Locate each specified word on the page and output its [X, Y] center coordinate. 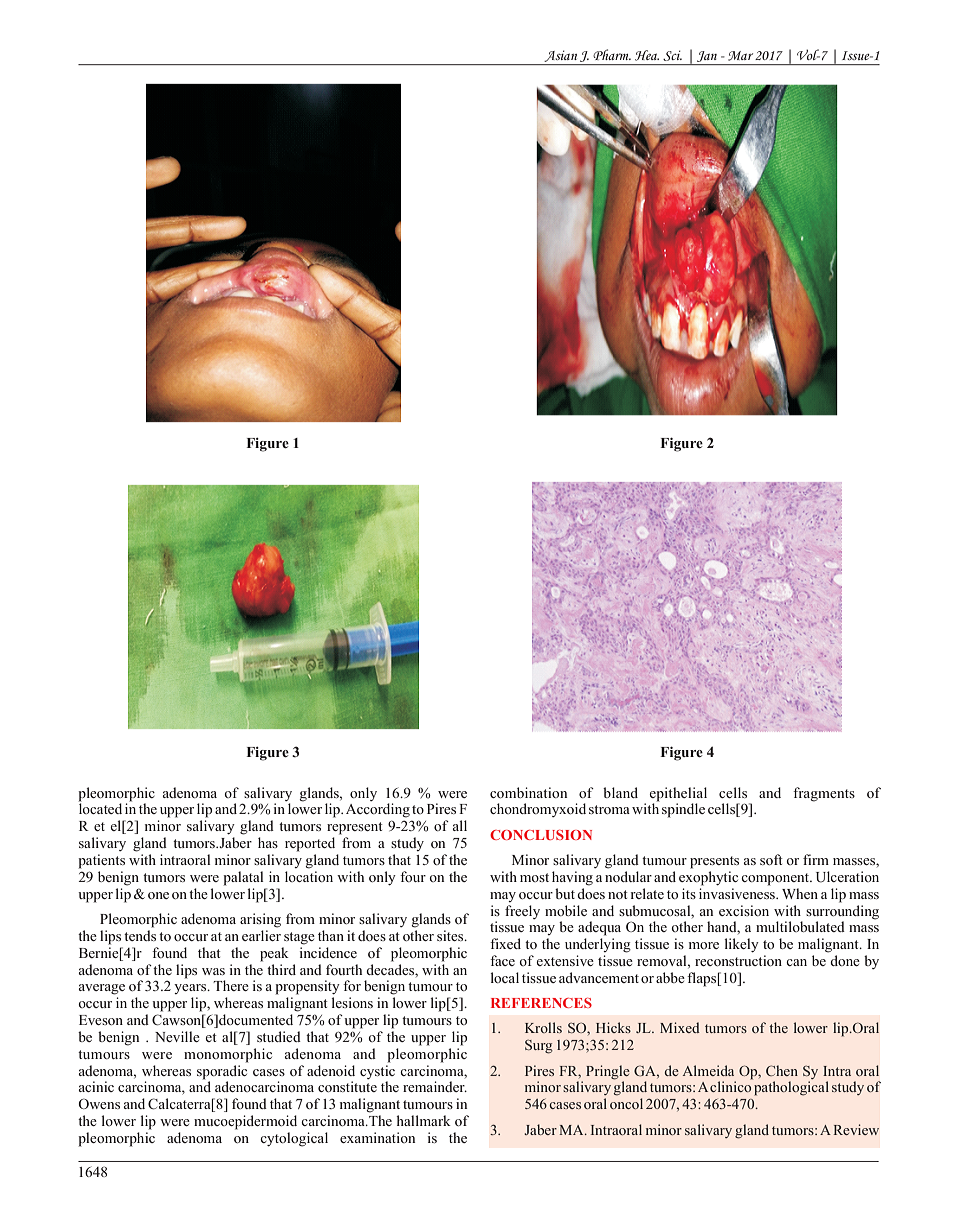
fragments [824, 794]
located [100, 807]
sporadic [223, 1071]
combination [528, 792]
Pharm [612, 54]
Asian [561, 56]
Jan [707, 56]
